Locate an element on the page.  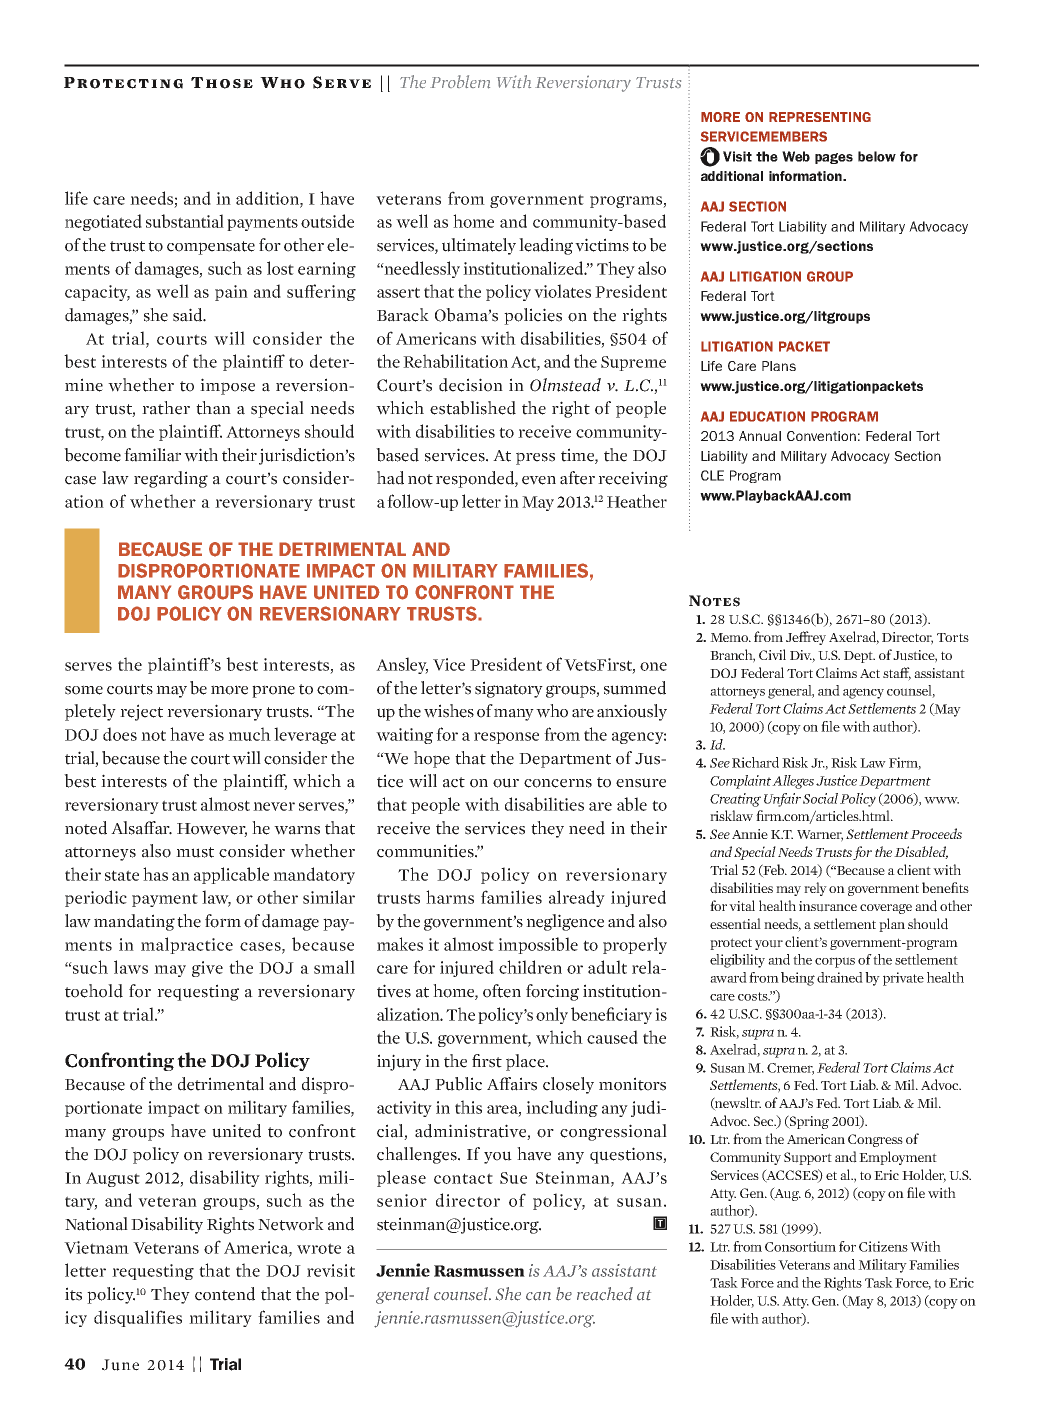
established is located at coordinates (473, 408).
